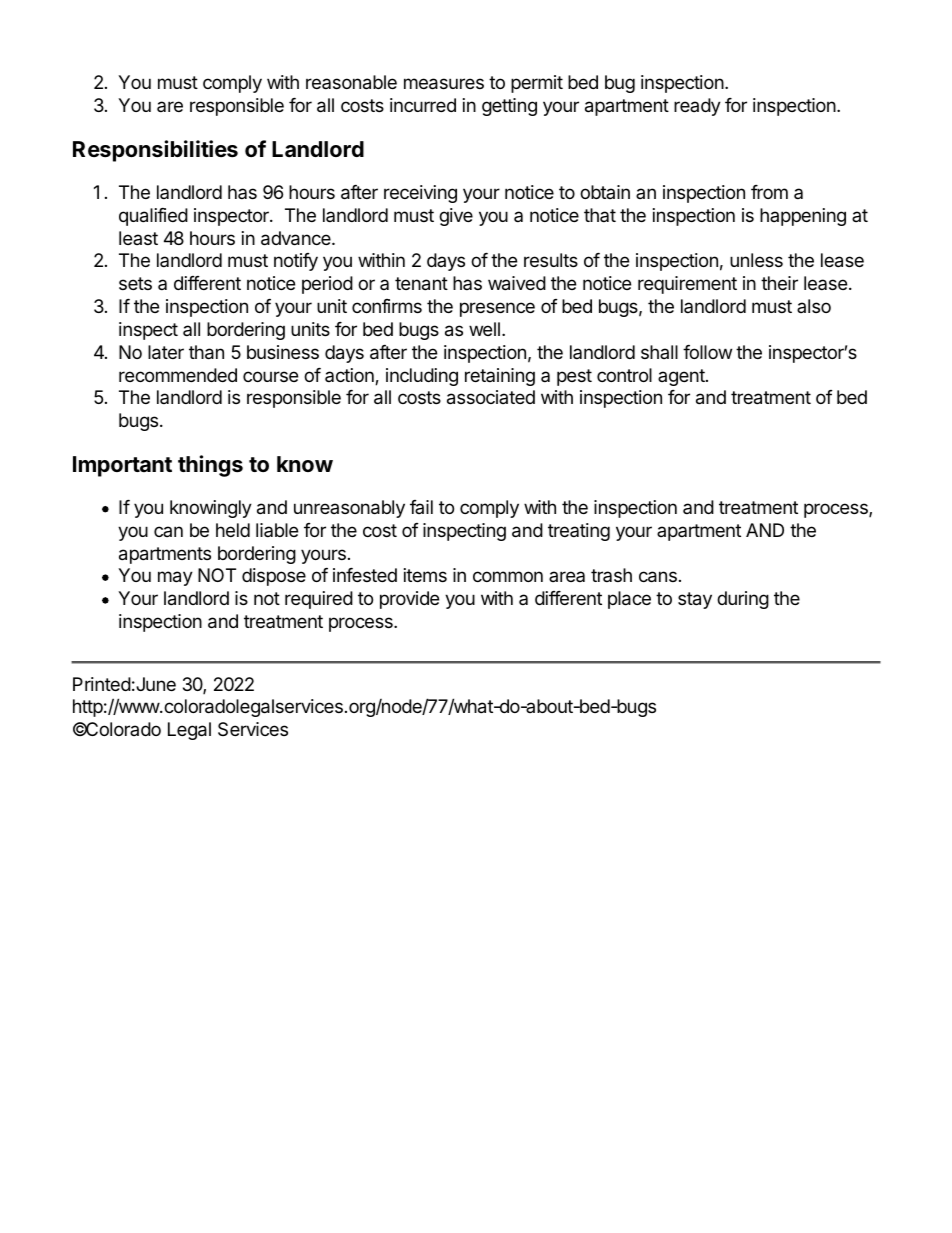  I want to click on well, so click(484, 329).
